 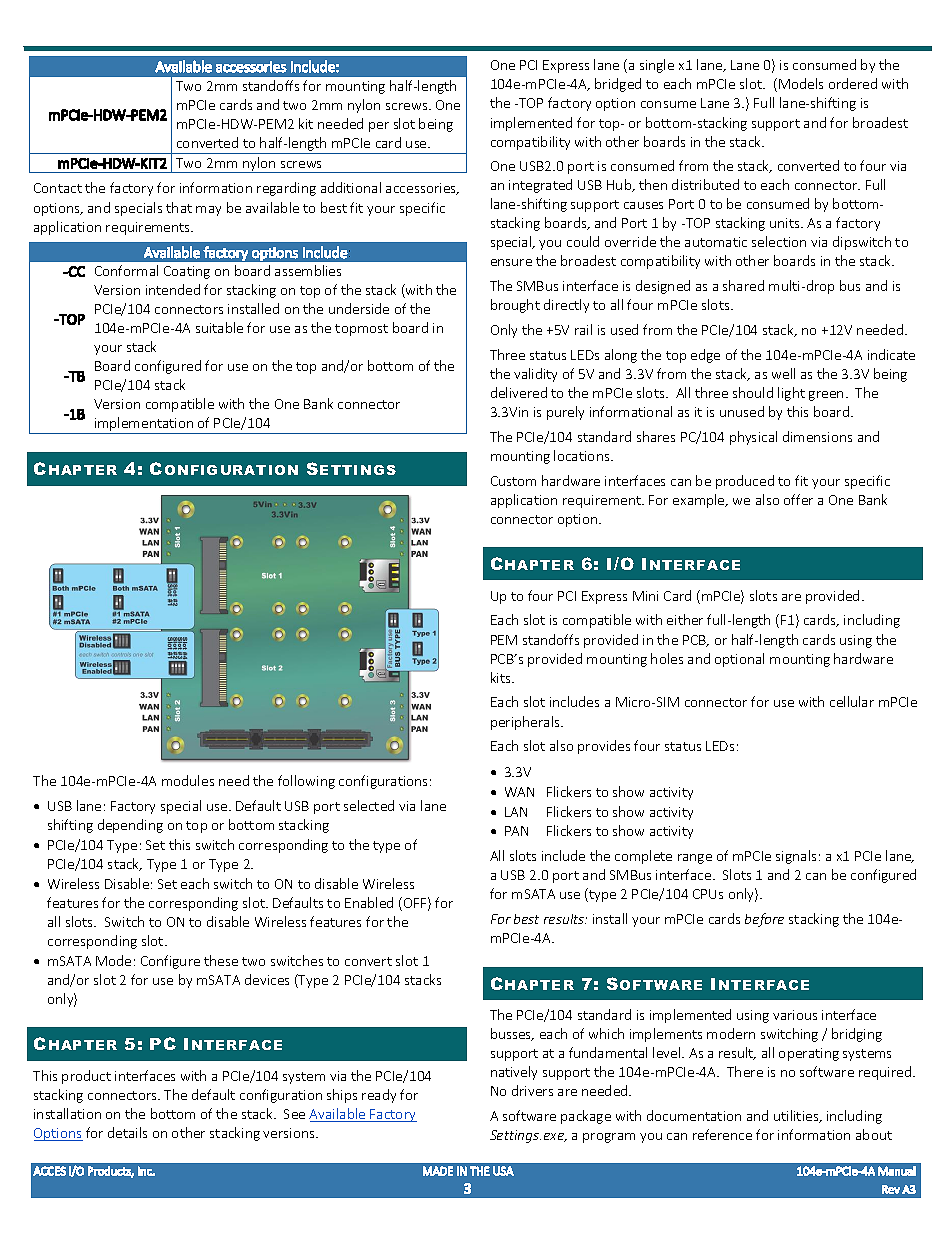 What do you see at coordinates (179, 207) in the image?
I see `that` at bounding box center [179, 207].
